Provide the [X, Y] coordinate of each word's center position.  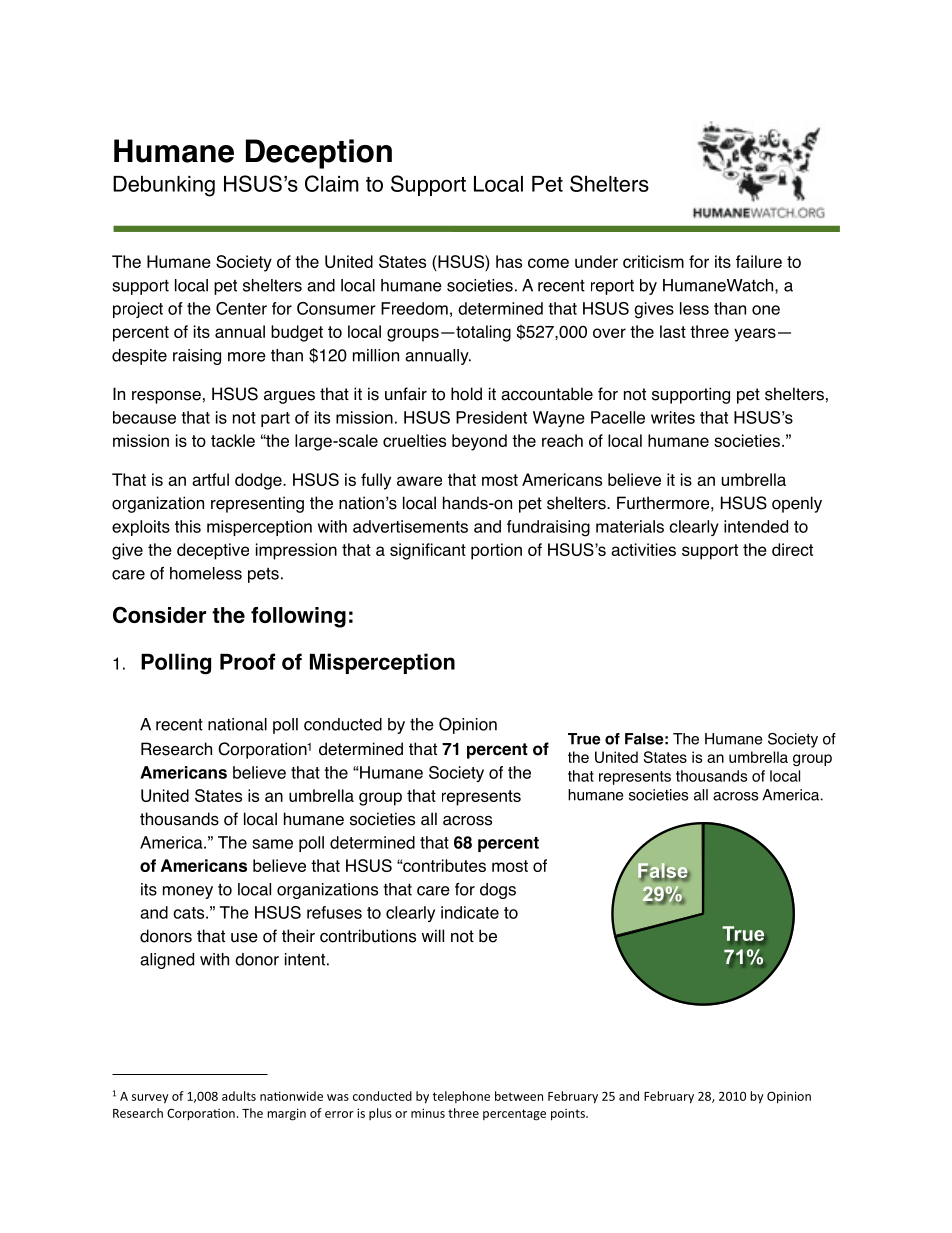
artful [210, 479]
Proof [247, 661]
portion [496, 551]
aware [419, 481]
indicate [470, 912]
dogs [498, 891]
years [755, 335]
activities [643, 549]
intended [756, 526]
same [272, 844]
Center [241, 308]
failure [759, 261]
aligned [167, 961]
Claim [332, 183]
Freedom [414, 308]
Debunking [164, 186]
